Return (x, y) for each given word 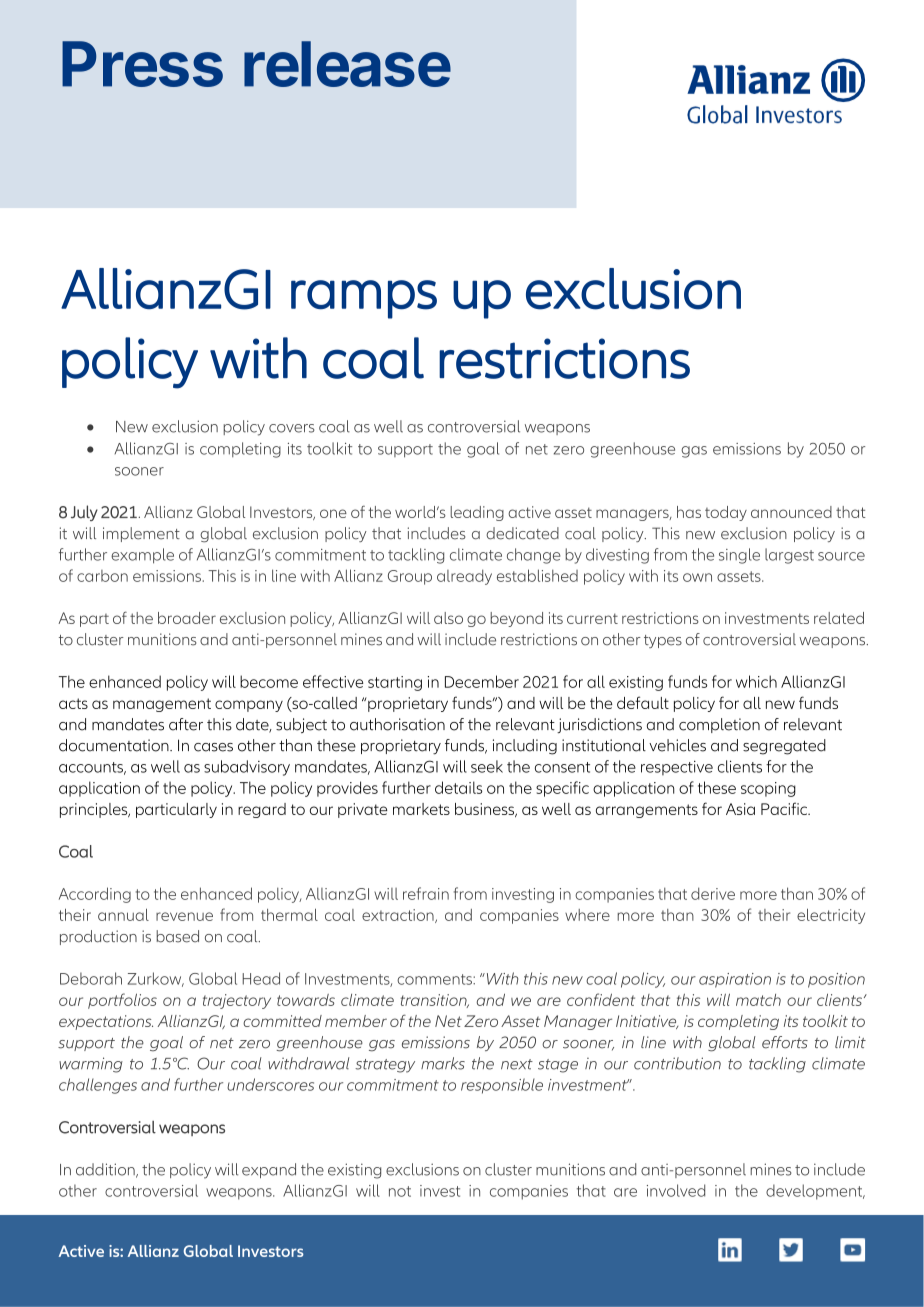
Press (142, 64)
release (347, 64)
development (815, 1192)
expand (269, 1170)
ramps (364, 299)
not (400, 1191)
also (448, 618)
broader (187, 618)
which (756, 681)
